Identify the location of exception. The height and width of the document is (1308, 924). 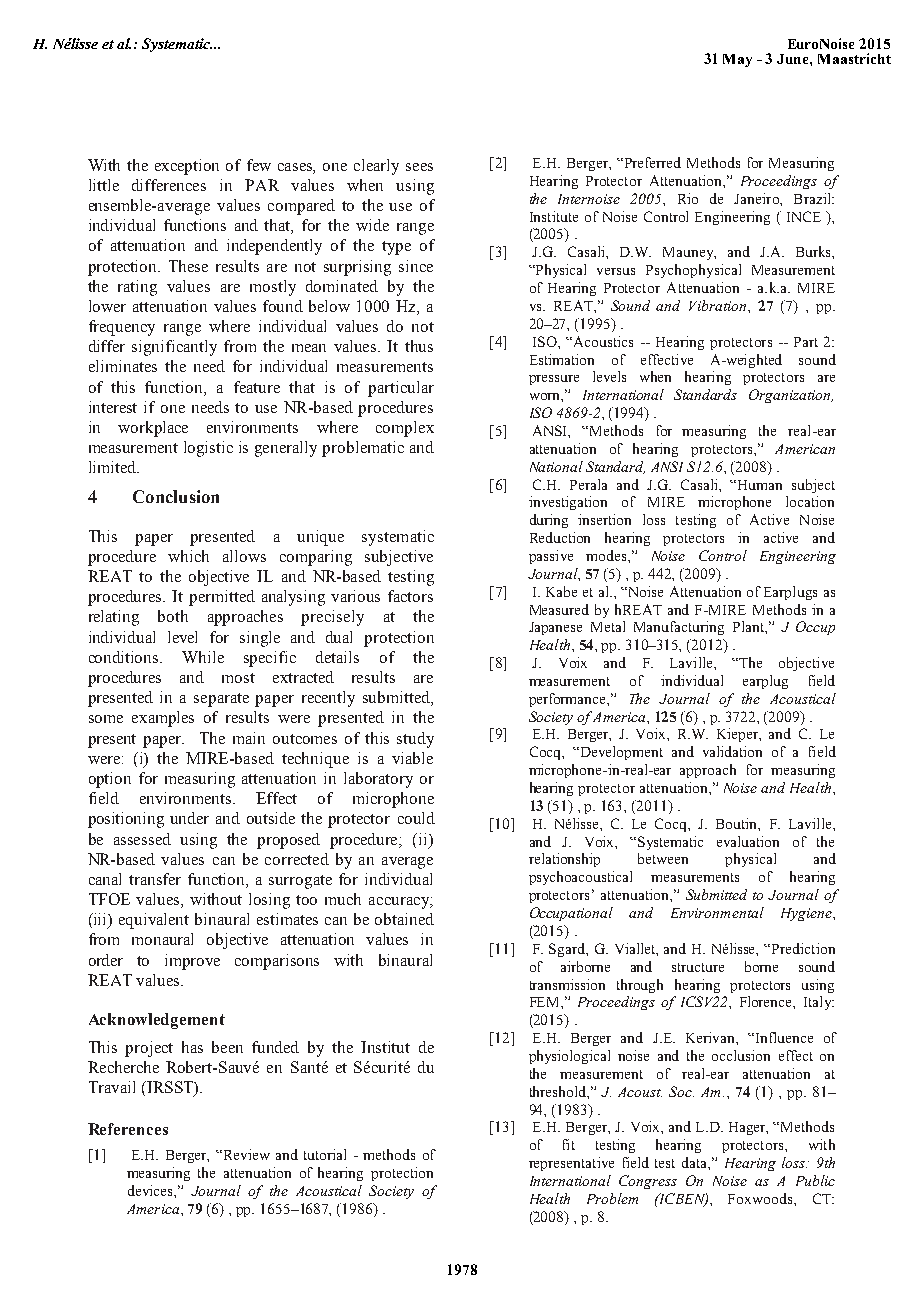
(187, 167).
